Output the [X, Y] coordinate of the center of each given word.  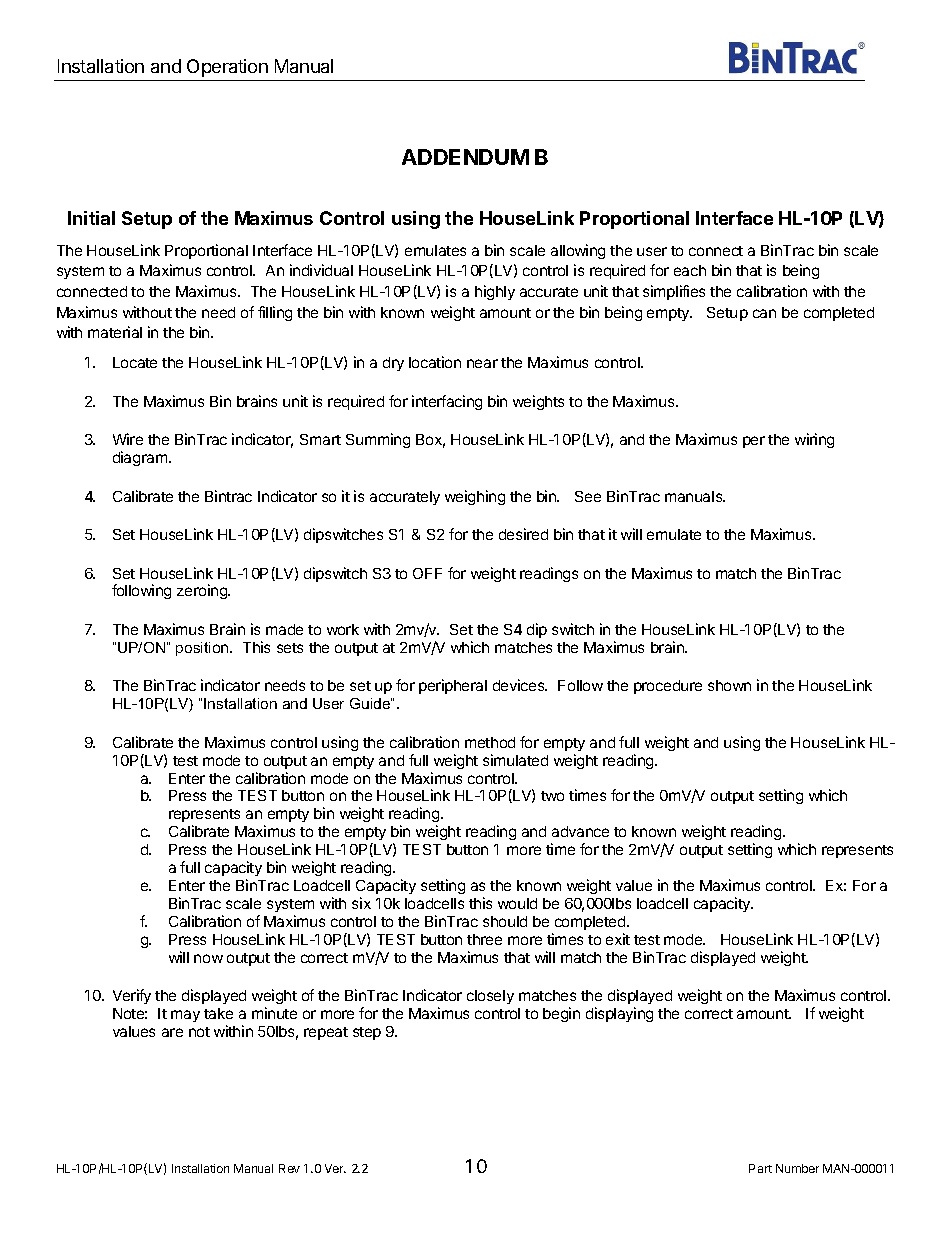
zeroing [203, 591]
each [690, 270]
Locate [135, 362]
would [517, 903]
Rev [289, 1168]
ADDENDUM [465, 157]
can [764, 313]
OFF [427, 573]
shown [729, 685]
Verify [132, 996]
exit [618, 939]
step [367, 1033]
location [435, 362]
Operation [227, 68]
